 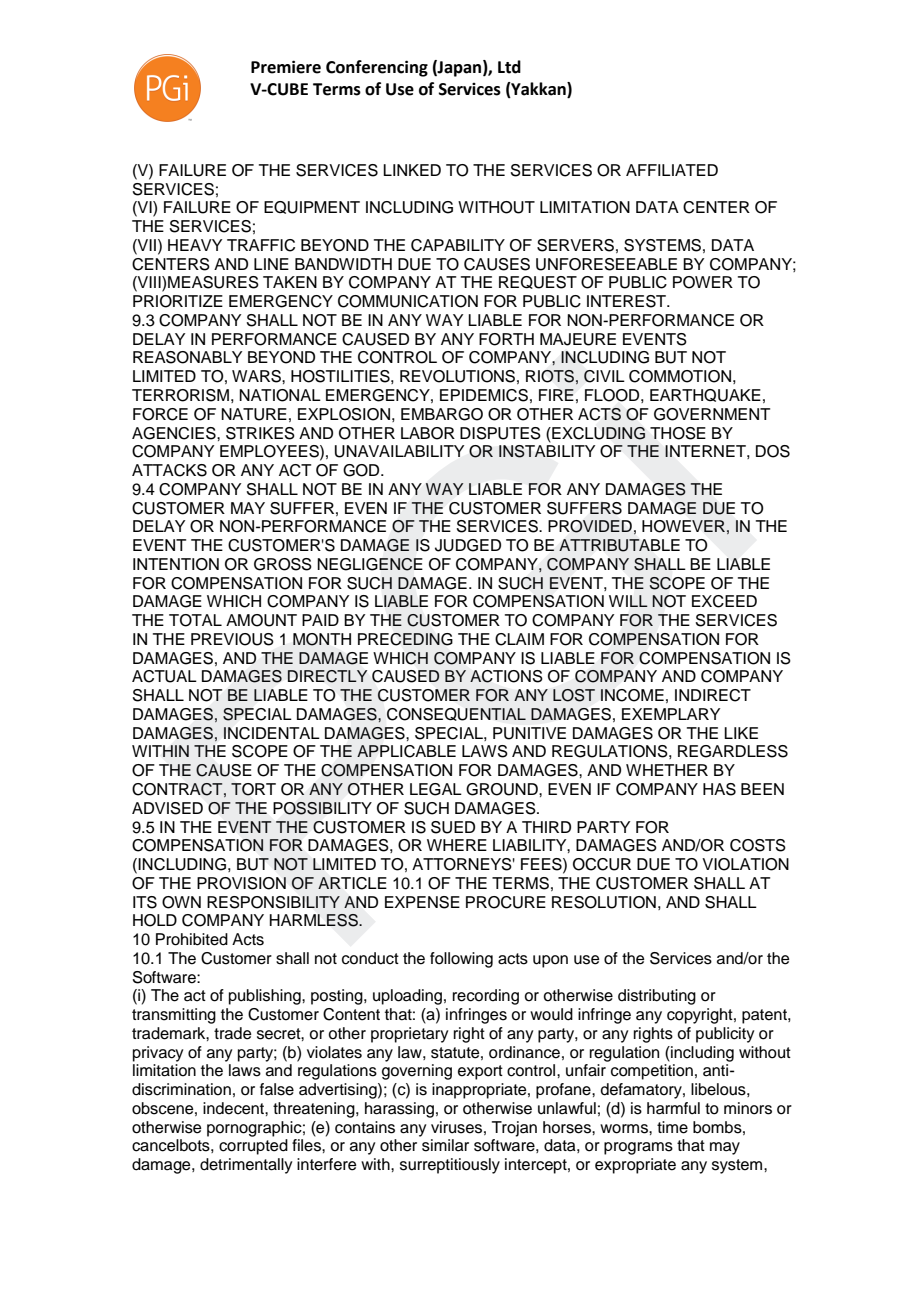 What do you see at coordinates (457, 845) in the screenshot?
I see `WHERE` at bounding box center [457, 845].
